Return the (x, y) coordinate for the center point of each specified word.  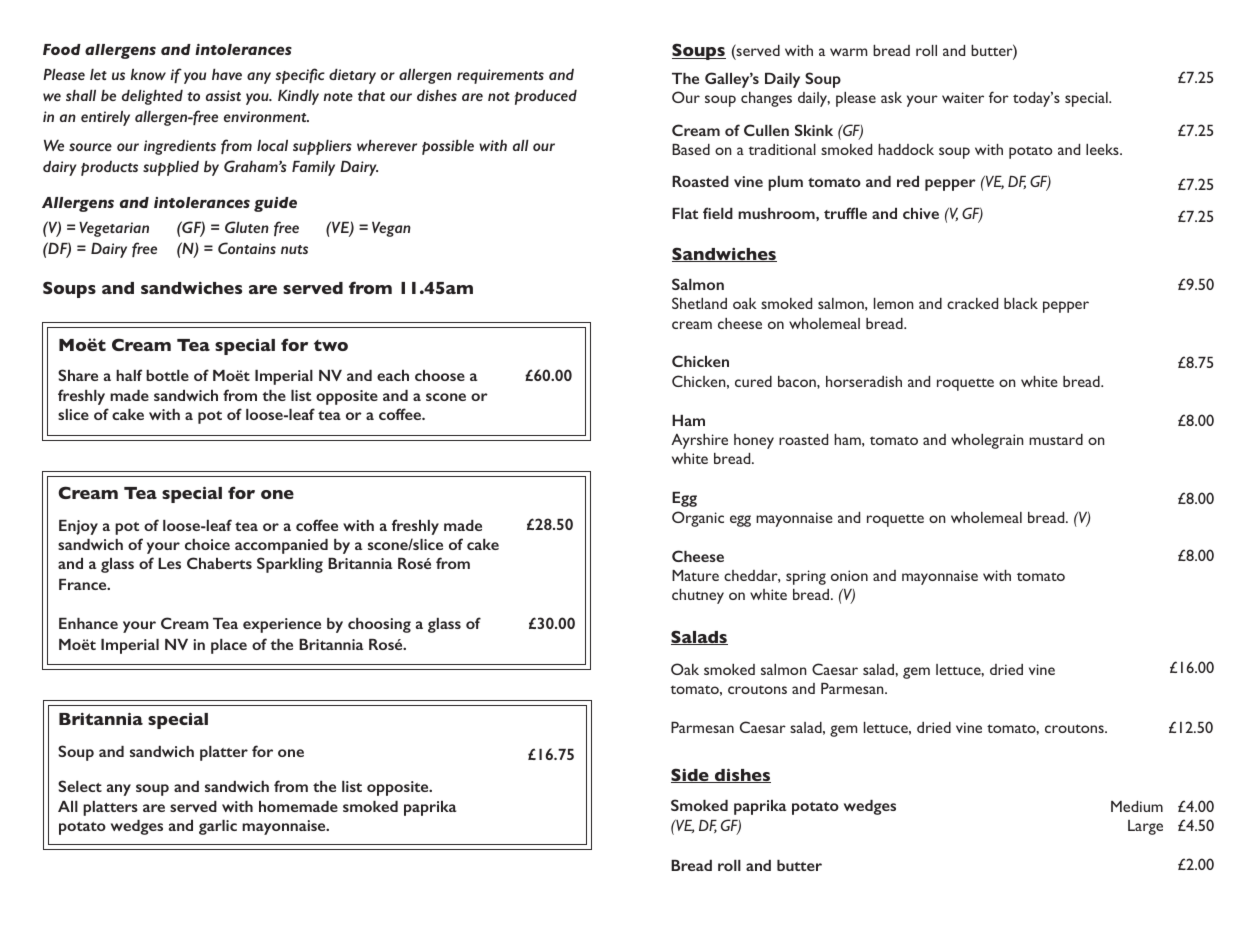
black (1021, 303)
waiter (963, 97)
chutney (698, 596)
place (229, 646)
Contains (247, 248)
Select (80, 786)
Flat (685, 213)
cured (753, 381)
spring (806, 577)
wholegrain (987, 441)
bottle (167, 375)
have (227, 74)
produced (545, 97)
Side (691, 775)
